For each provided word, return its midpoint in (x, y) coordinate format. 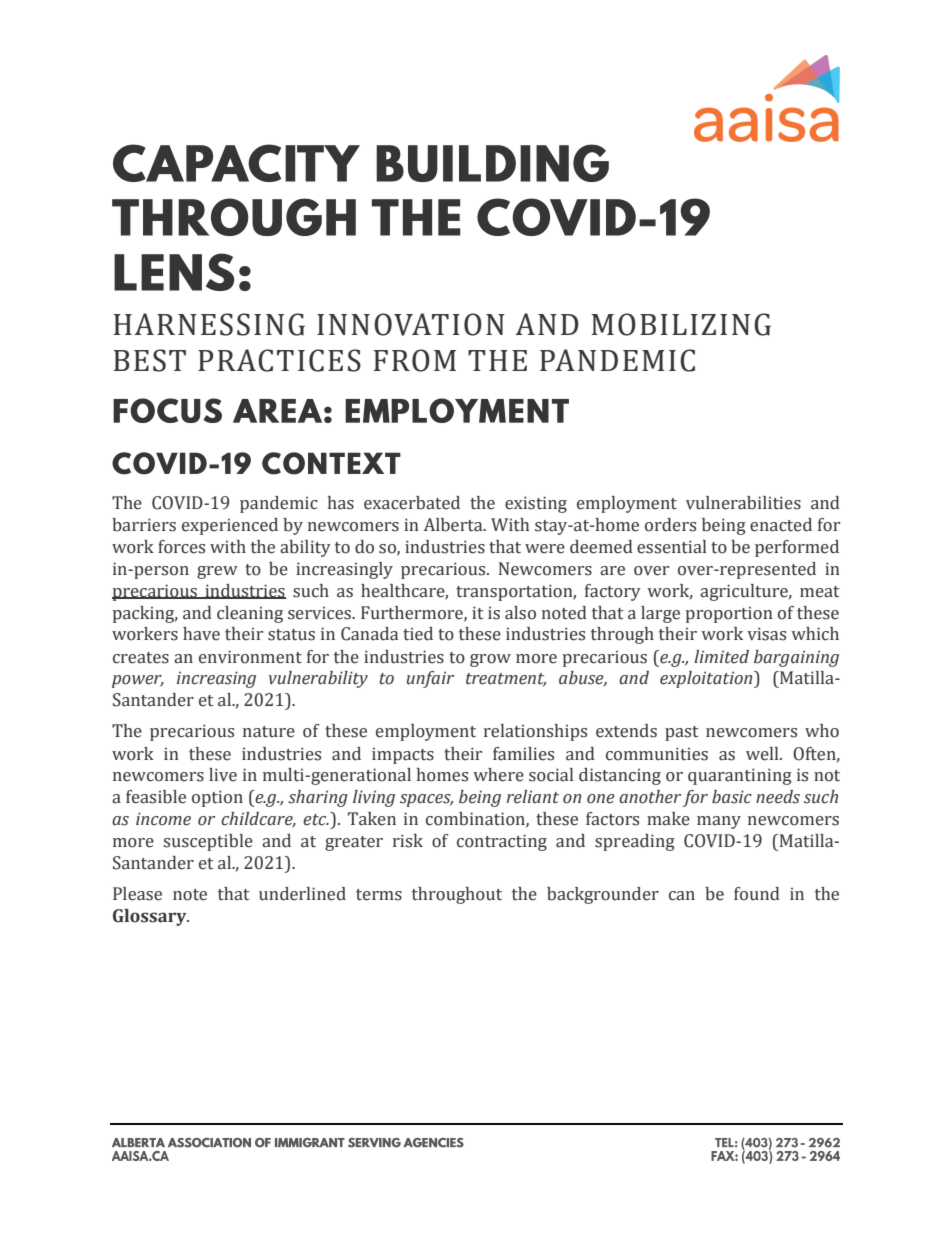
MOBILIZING (681, 324)
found (757, 894)
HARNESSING (209, 324)
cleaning (250, 614)
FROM (415, 360)
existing (536, 504)
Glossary (151, 917)
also (520, 613)
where (498, 775)
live (223, 775)
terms (379, 895)
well (763, 754)
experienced (230, 526)
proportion (729, 615)
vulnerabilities (743, 503)
